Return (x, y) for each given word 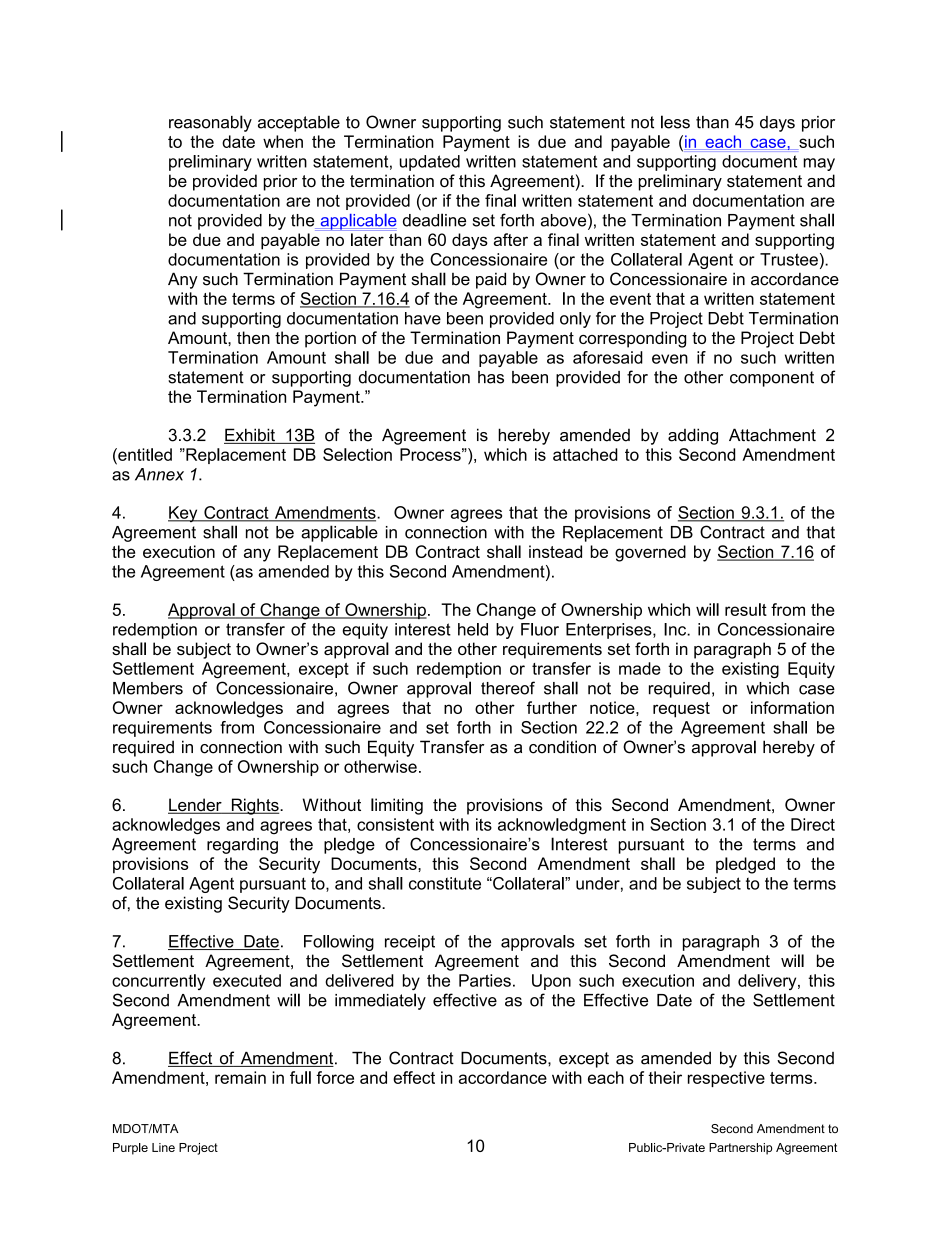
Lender (196, 806)
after (511, 239)
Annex (159, 474)
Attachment (772, 435)
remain (240, 1077)
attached (585, 454)
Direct (813, 824)
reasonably (210, 123)
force (335, 1077)
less (675, 122)
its (484, 824)
